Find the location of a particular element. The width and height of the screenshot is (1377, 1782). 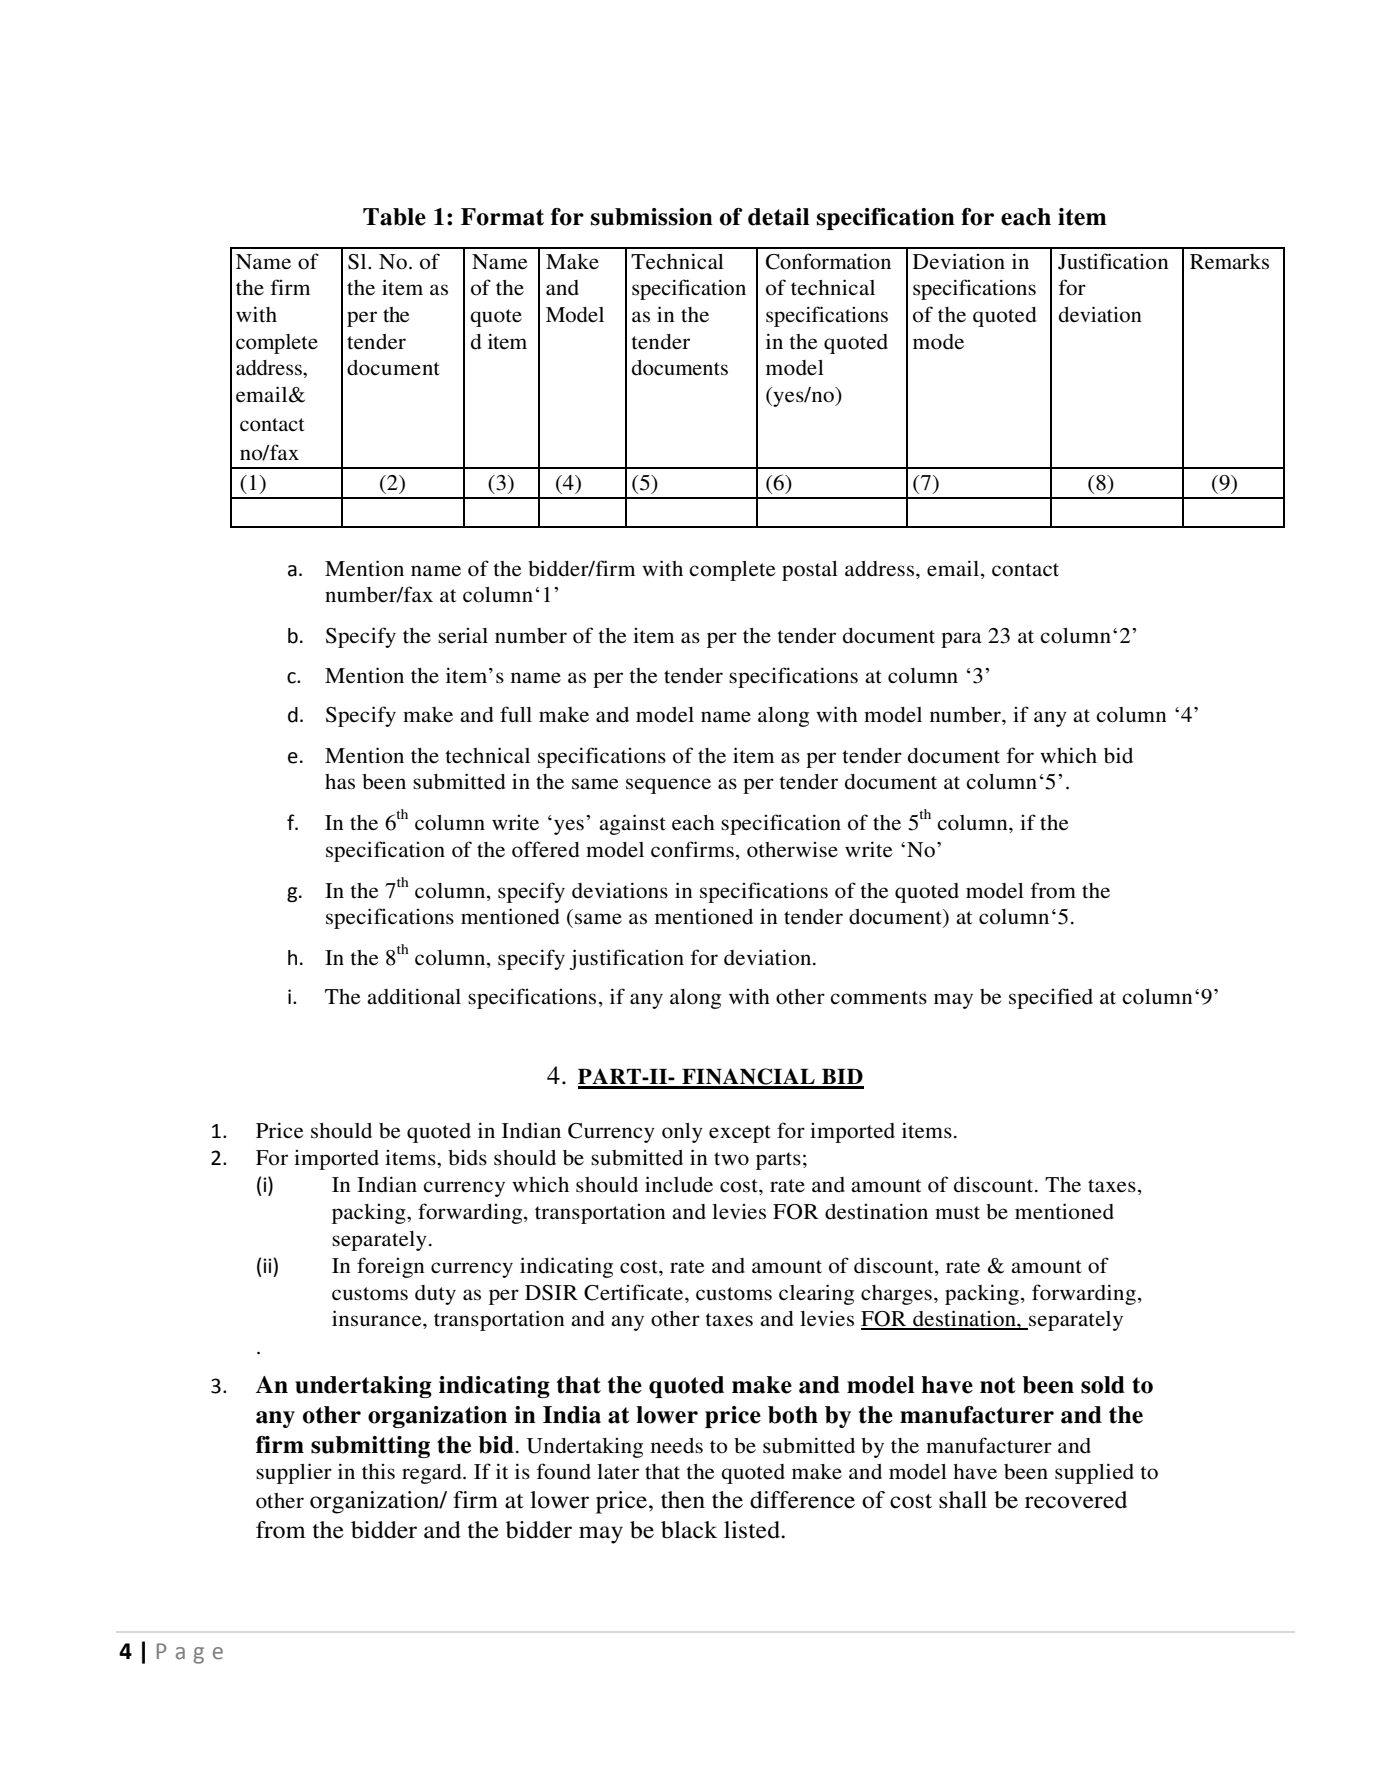

specified is located at coordinates (1051, 998).
